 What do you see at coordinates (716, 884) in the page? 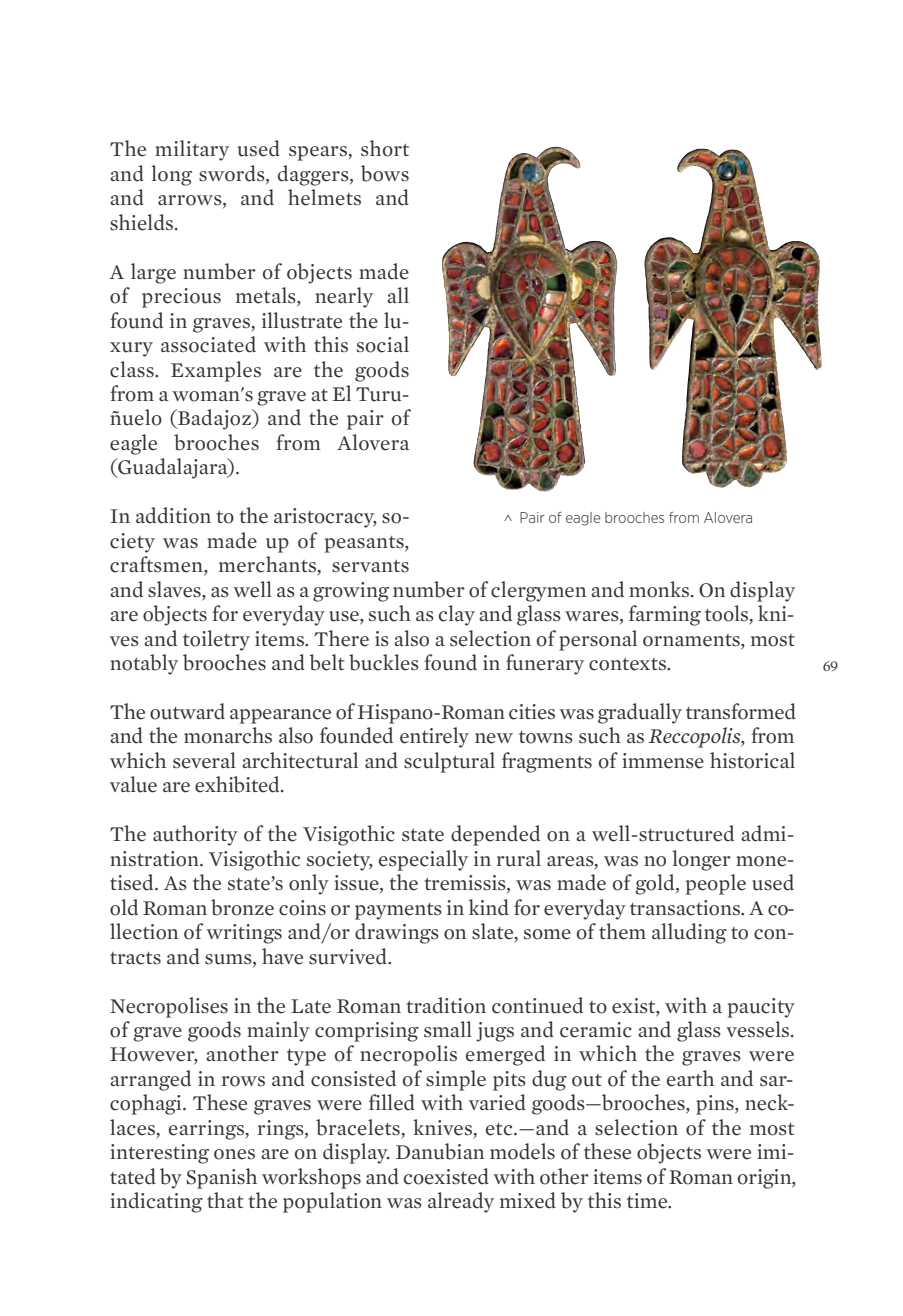
I see `people` at bounding box center [716, 884].
